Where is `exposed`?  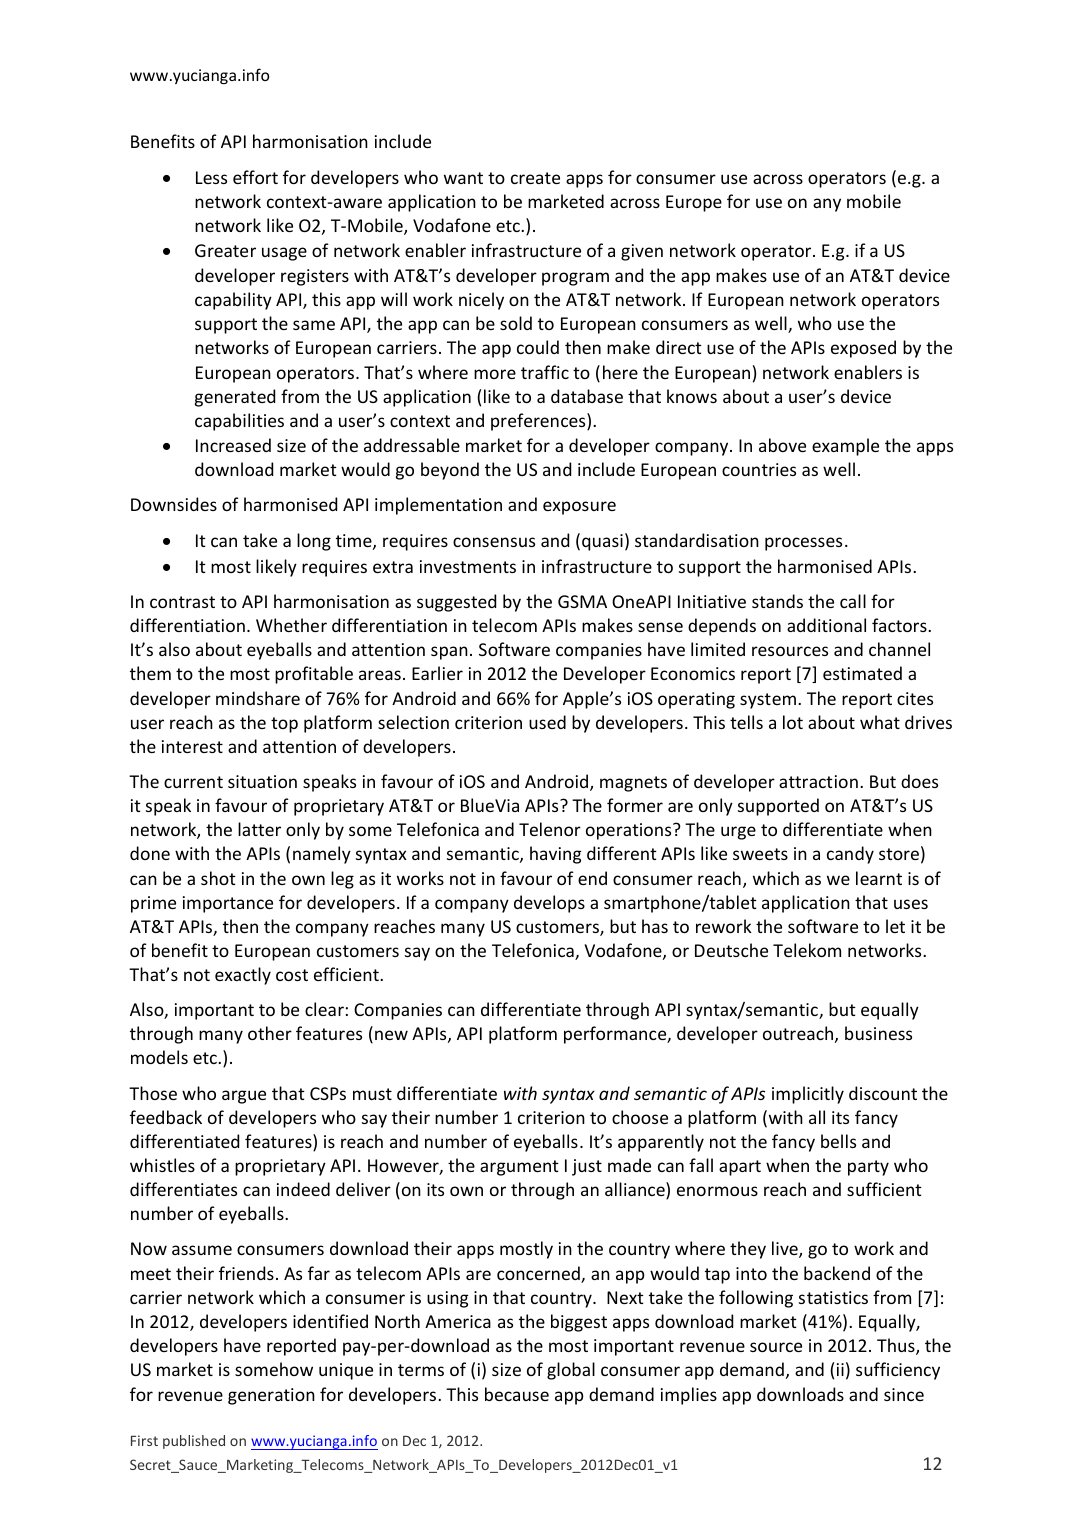
exposed is located at coordinates (863, 349).
